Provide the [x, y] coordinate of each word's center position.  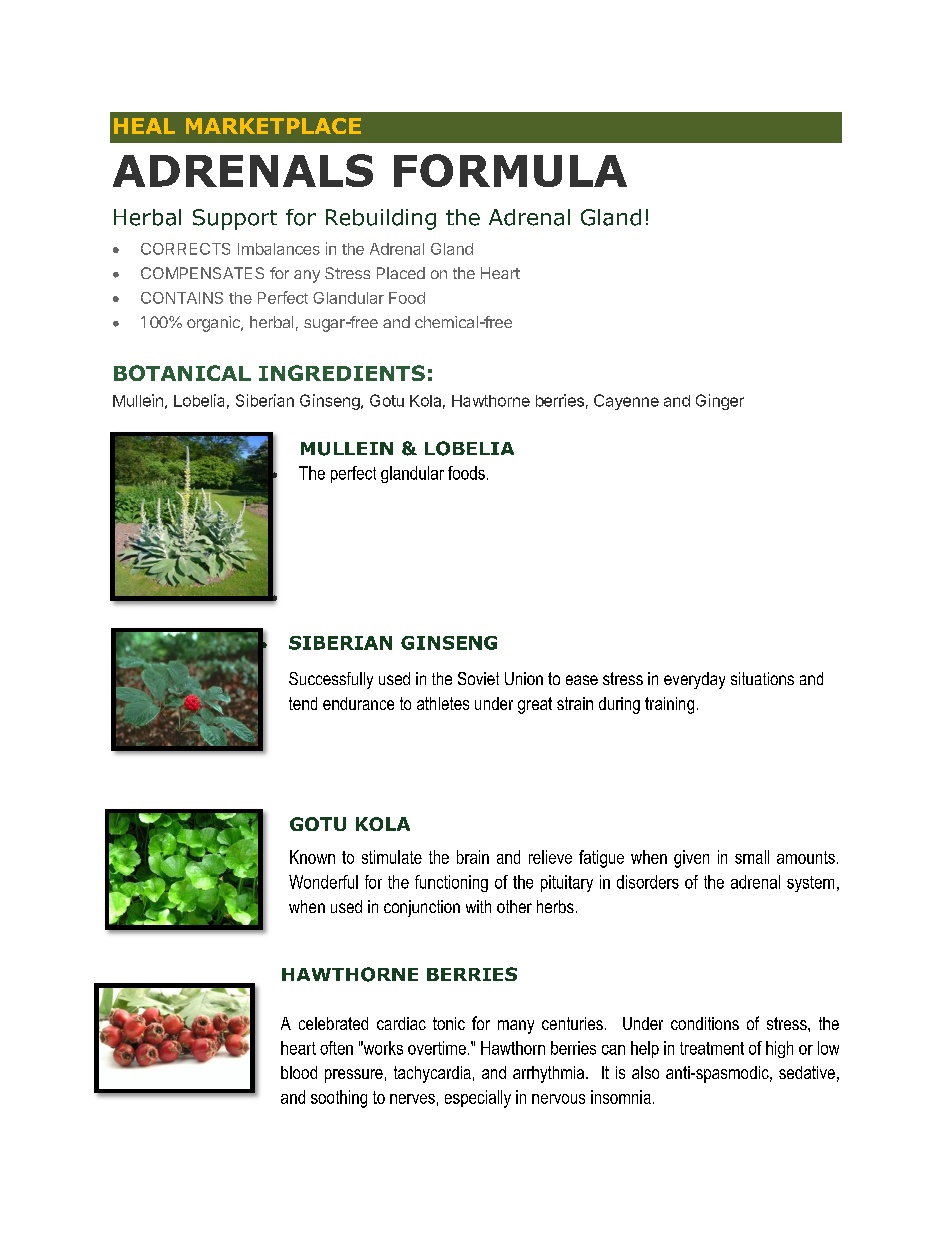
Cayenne [626, 402]
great [535, 705]
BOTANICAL [182, 373]
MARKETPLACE [273, 126]
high [779, 1049]
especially [478, 1099]
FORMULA [510, 170]
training [669, 705]
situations [762, 678]
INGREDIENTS [342, 373]
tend [303, 703]
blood [299, 1072]
